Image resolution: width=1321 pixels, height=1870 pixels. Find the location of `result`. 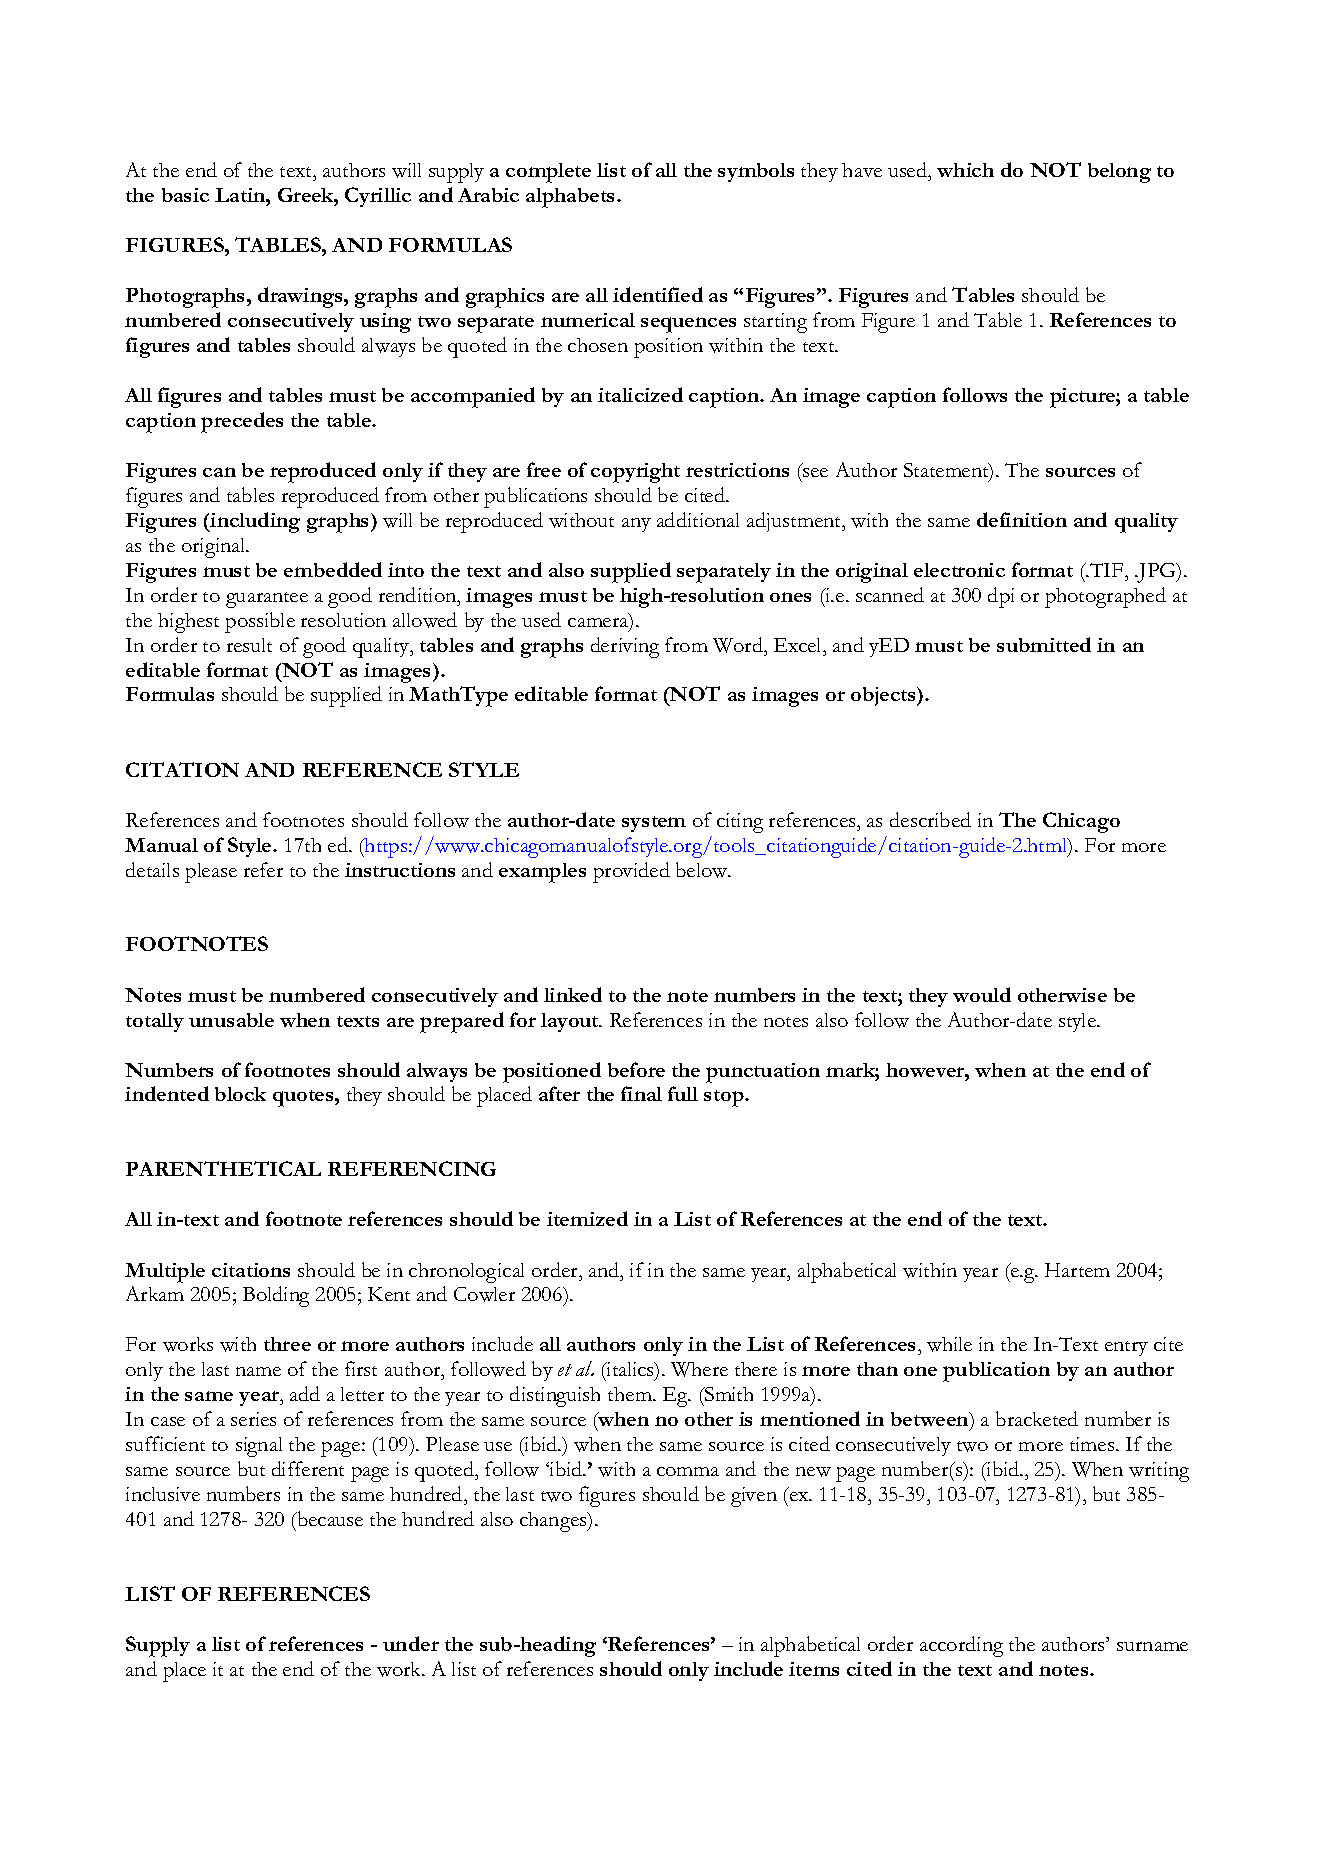

result is located at coordinates (249, 645).
